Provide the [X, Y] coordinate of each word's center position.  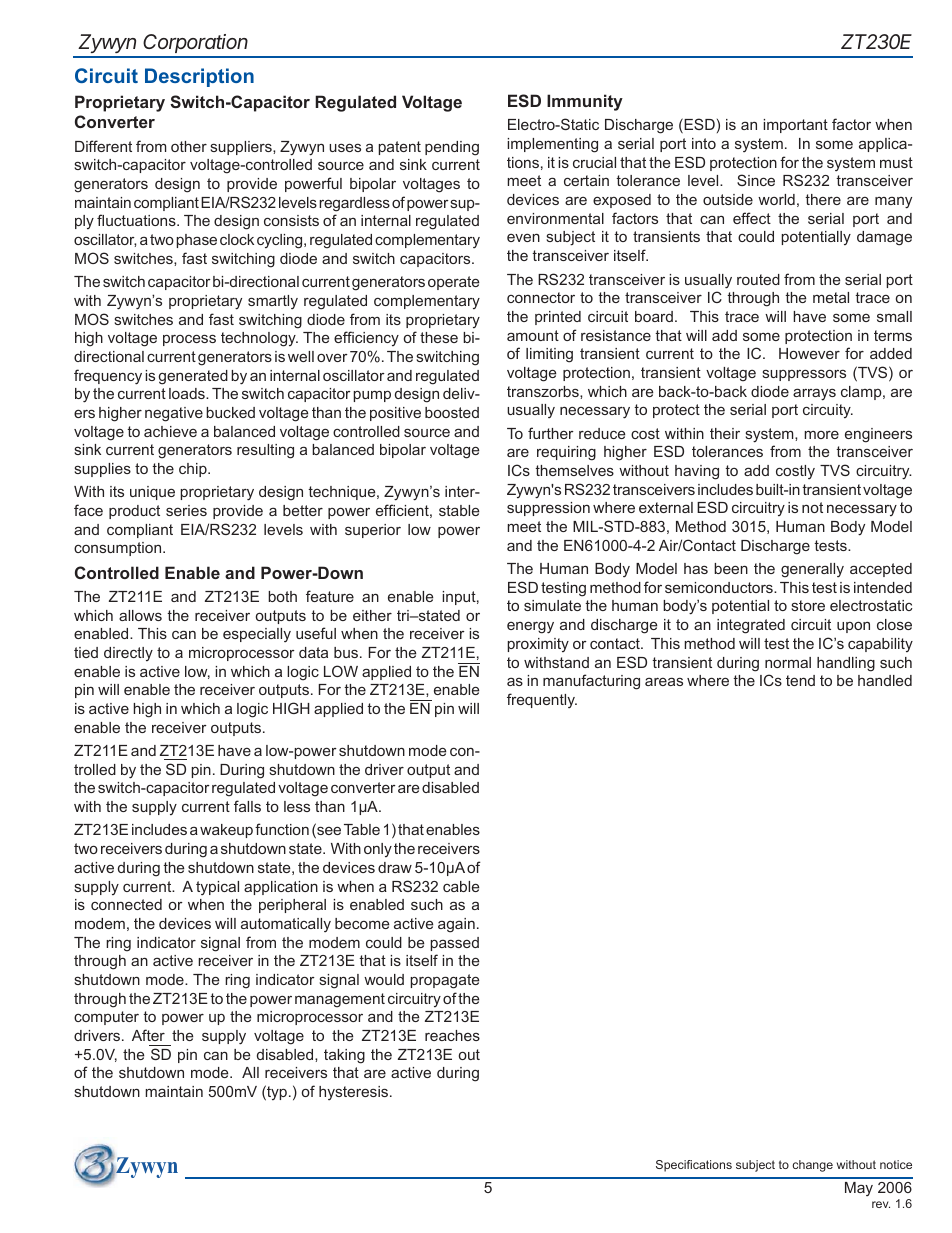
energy [530, 627]
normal [788, 662]
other [189, 146]
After [148, 1035]
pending [452, 148]
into [704, 143]
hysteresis [355, 1093]
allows [140, 615]
